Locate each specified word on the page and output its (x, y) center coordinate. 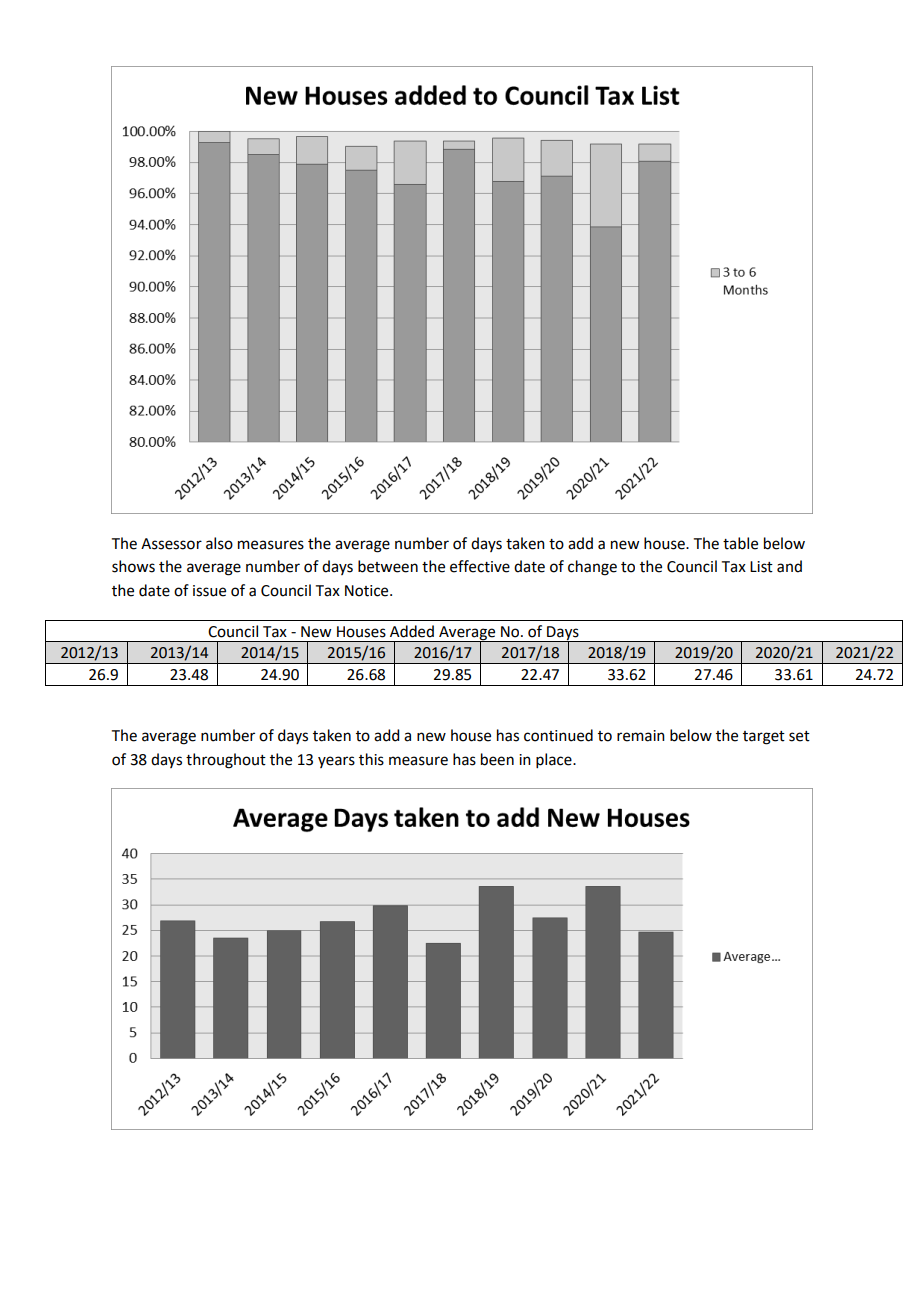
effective (480, 566)
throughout (226, 761)
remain (641, 736)
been (497, 759)
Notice (368, 591)
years (336, 762)
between (388, 566)
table (740, 543)
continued (558, 735)
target (764, 738)
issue (209, 591)
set (799, 736)
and (789, 566)
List (761, 567)
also (219, 543)
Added (412, 631)
